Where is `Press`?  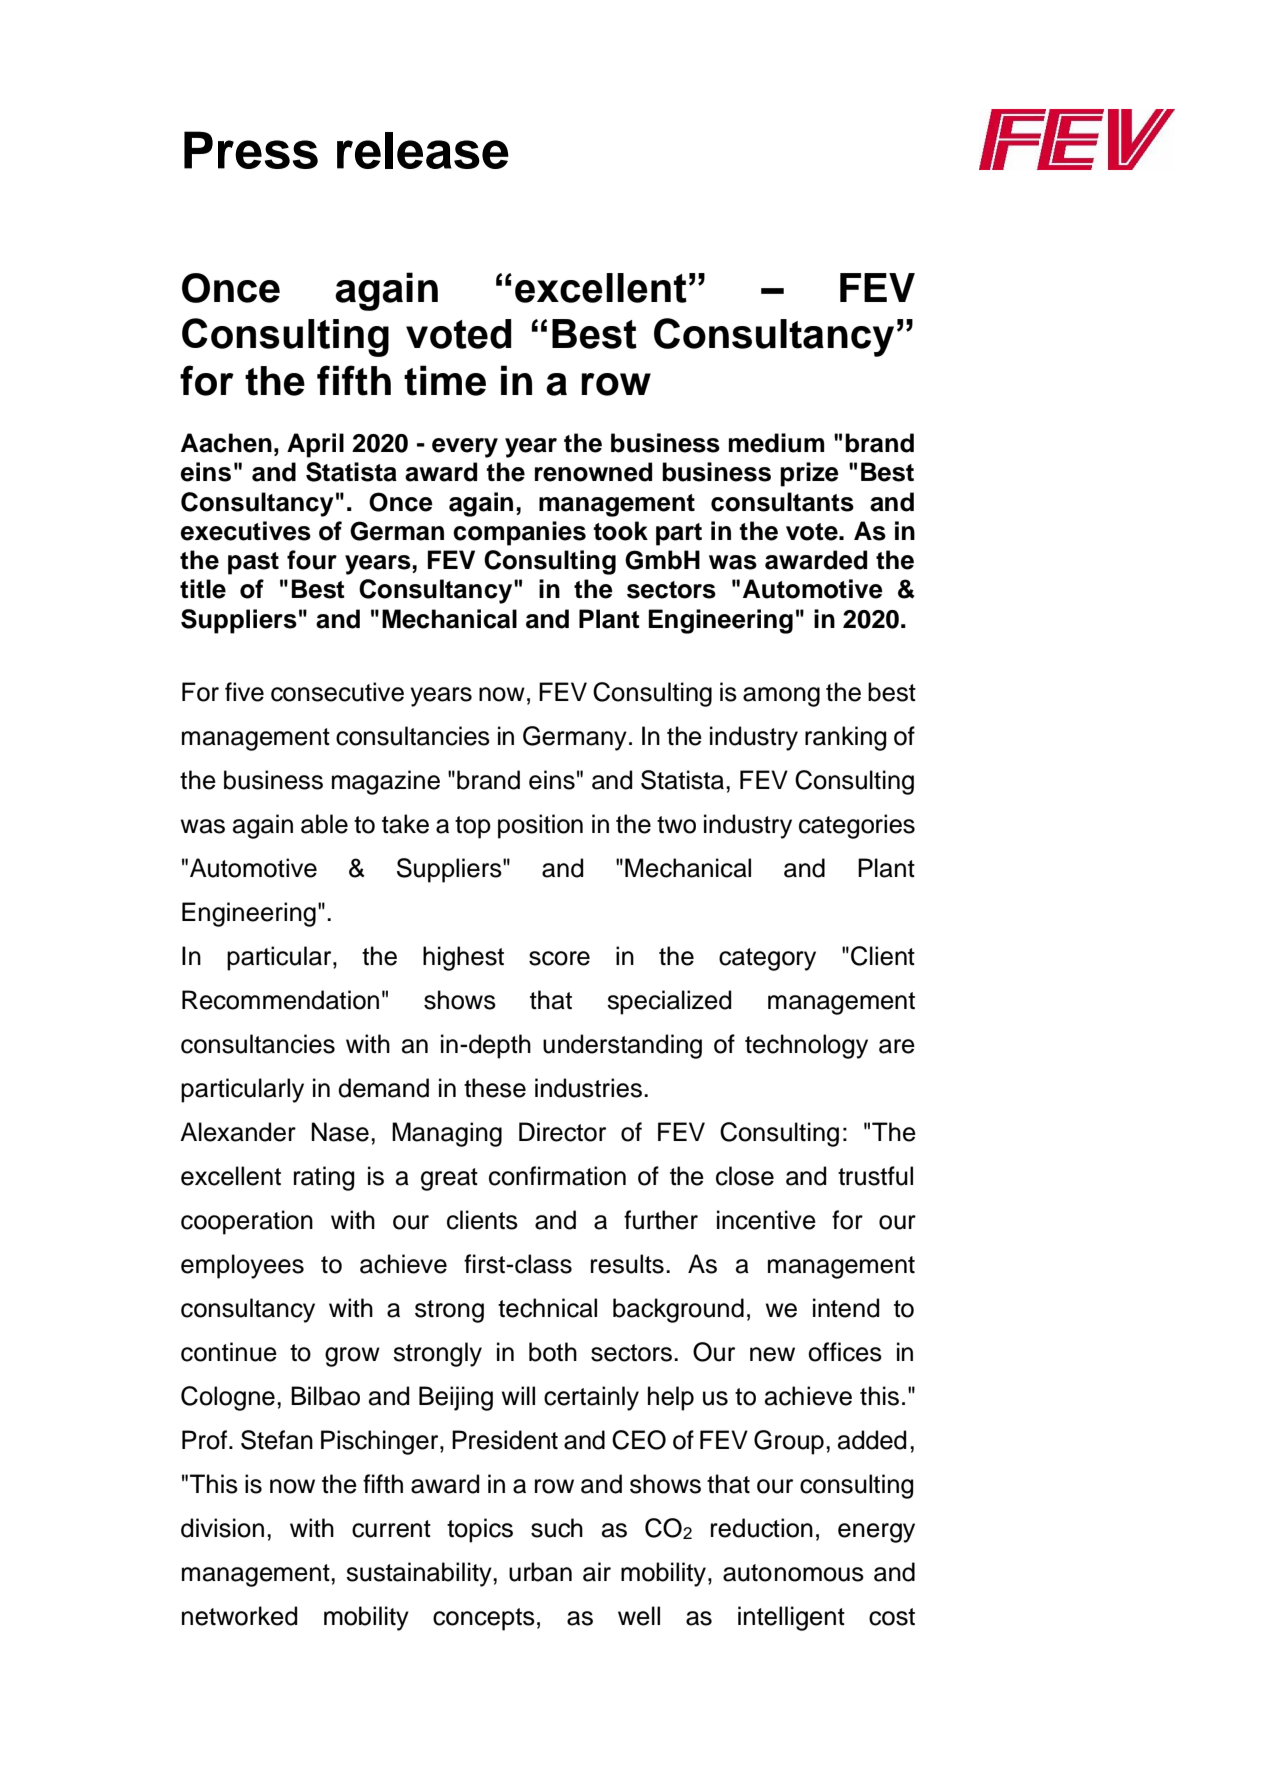
Press is located at coordinates (251, 150).
